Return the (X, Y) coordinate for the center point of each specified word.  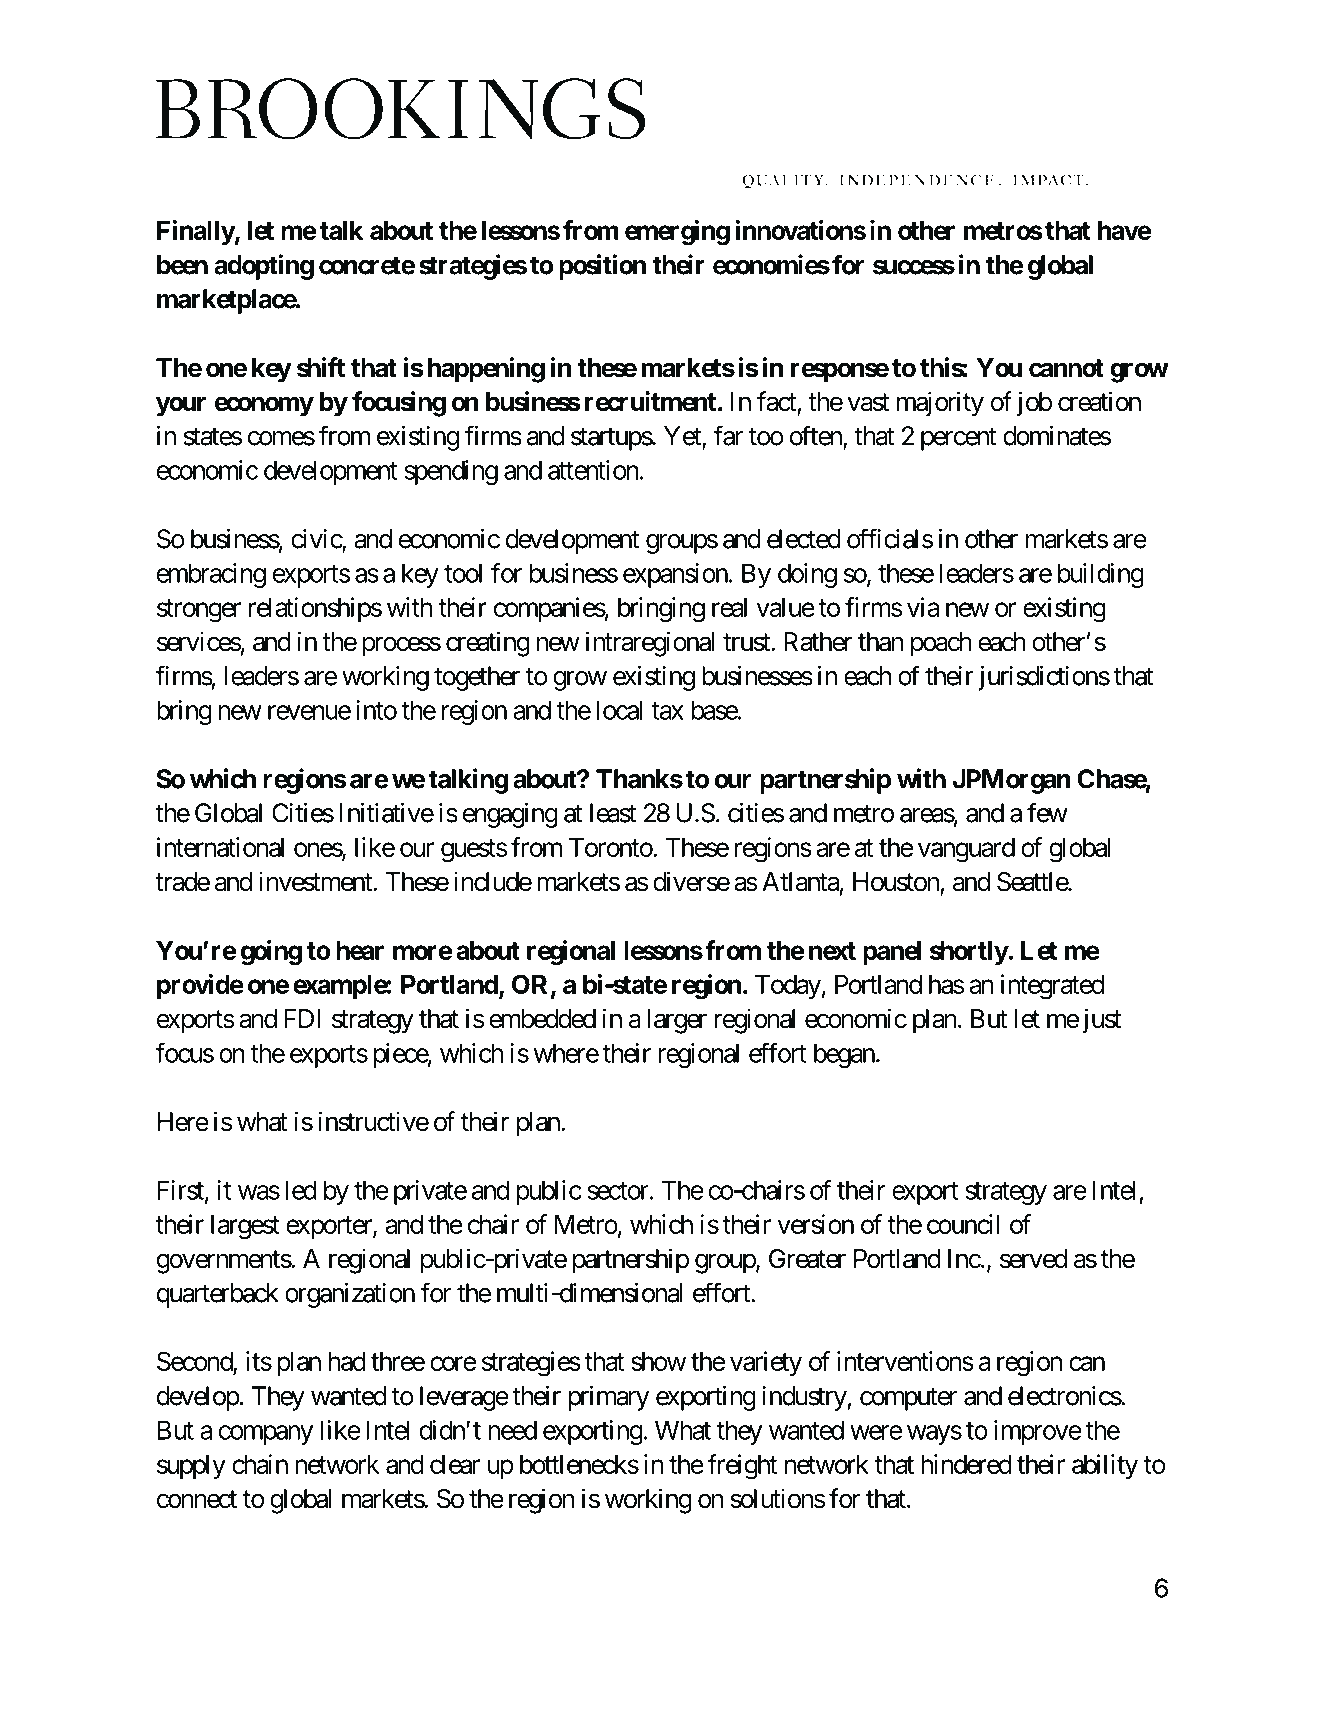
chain (260, 1464)
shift (321, 367)
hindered (966, 1464)
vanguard (966, 850)
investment (316, 881)
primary (609, 1398)
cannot (1066, 368)
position (602, 267)
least (613, 813)
